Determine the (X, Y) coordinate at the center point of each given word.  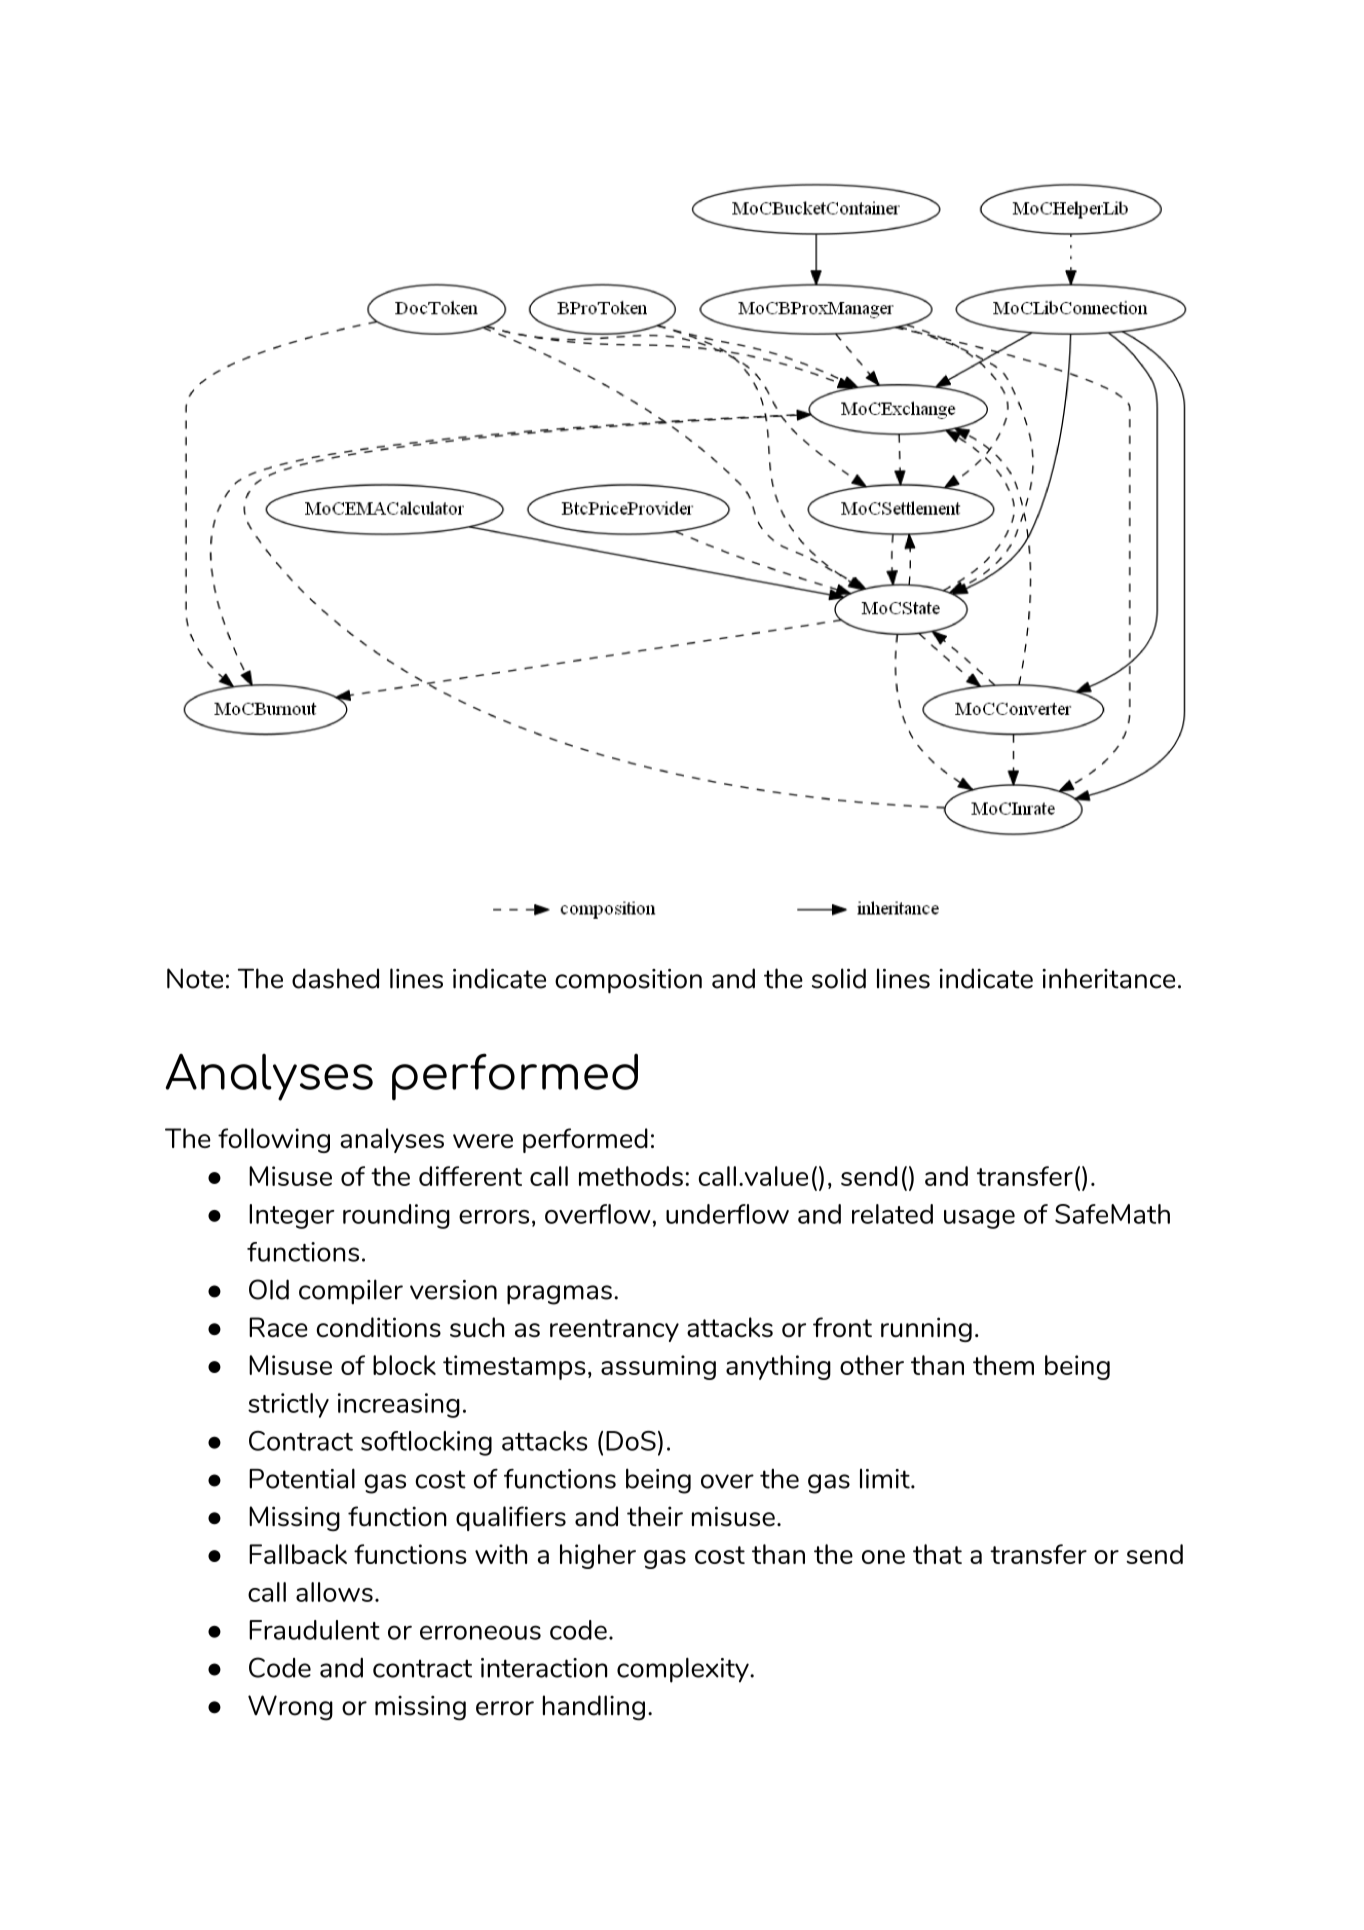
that (937, 1554)
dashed (335, 978)
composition (628, 981)
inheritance (1108, 978)
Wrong (290, 1708)
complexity (684, 1670)
